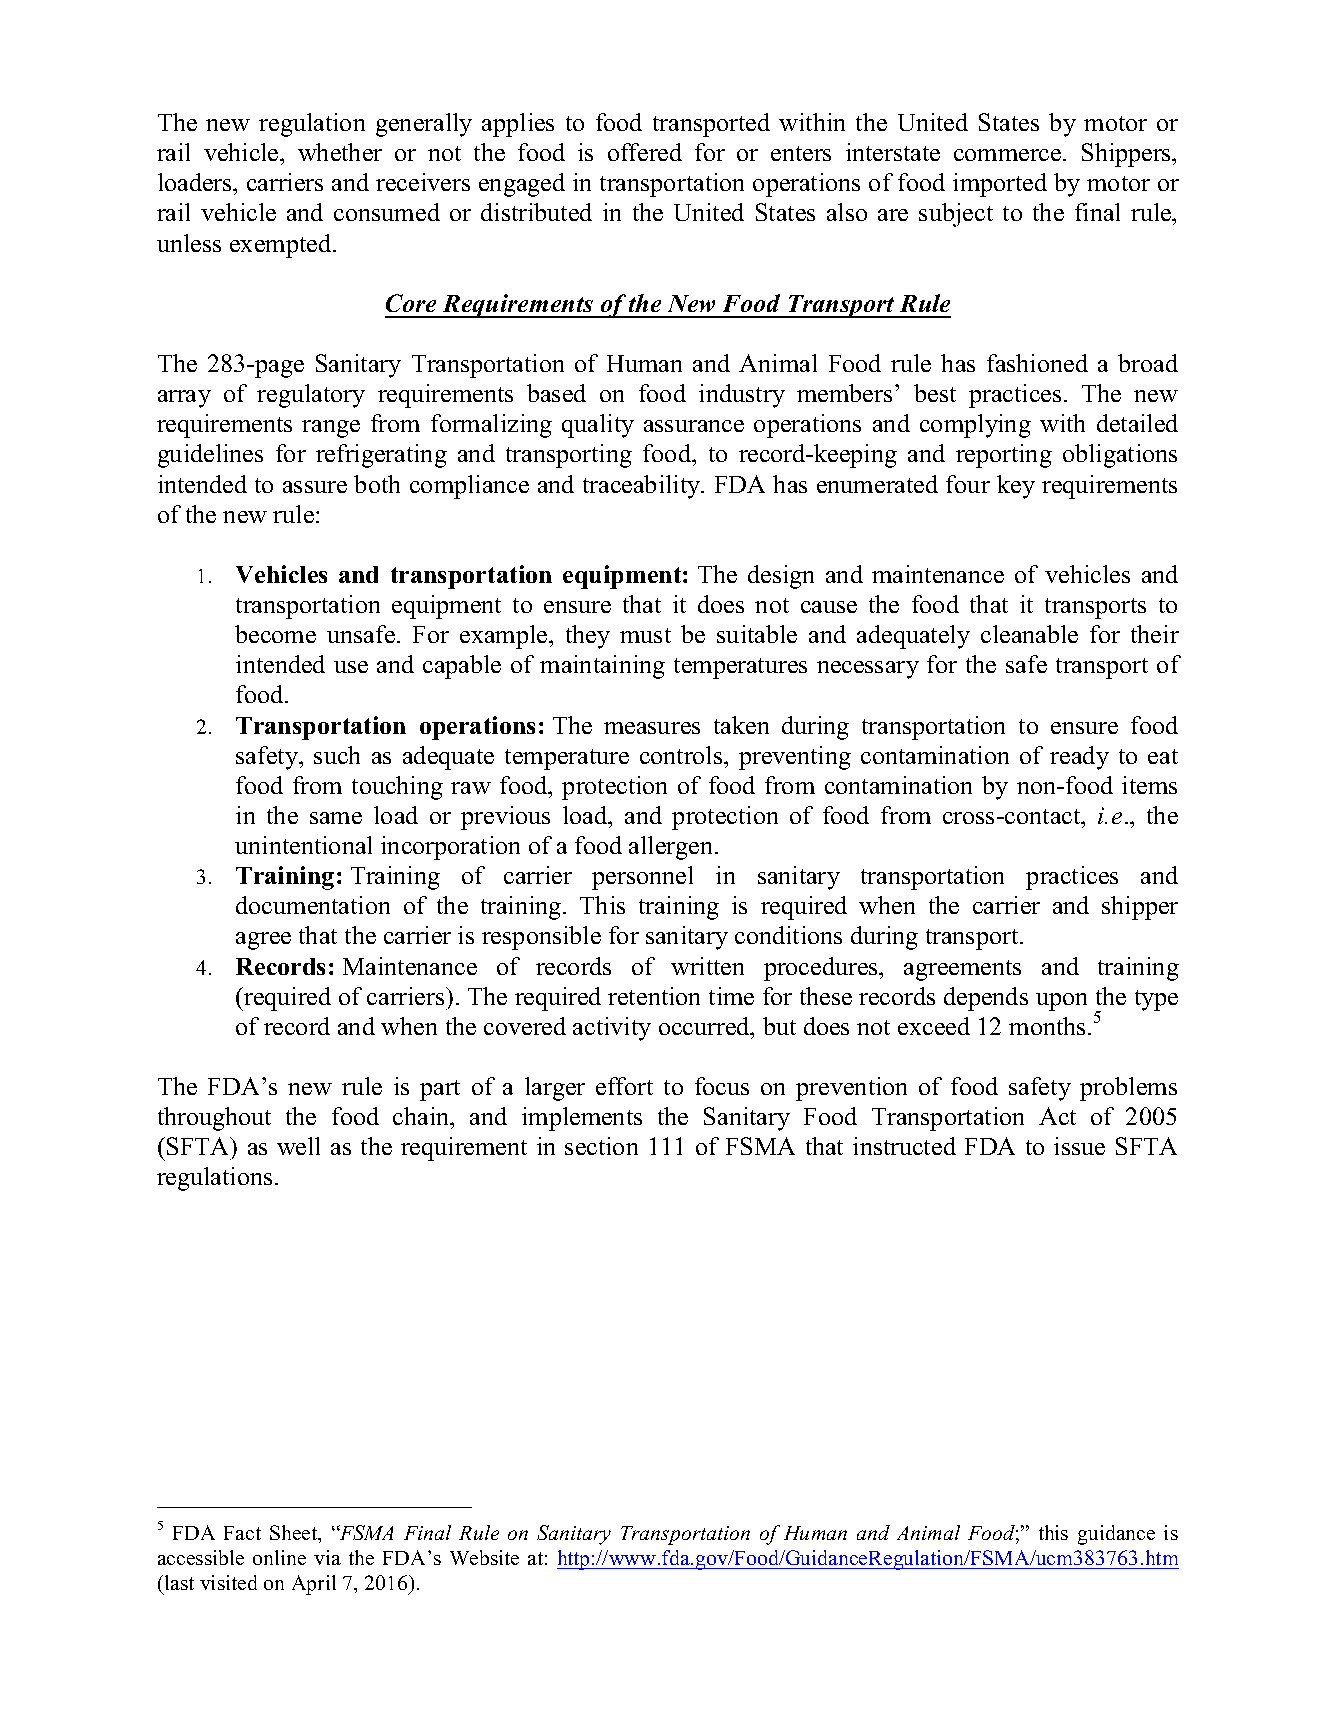 This page has height=1729, width=1336. Describe the element at coordinates (295, 1534) in the page. I see `Sheet` at that location.
